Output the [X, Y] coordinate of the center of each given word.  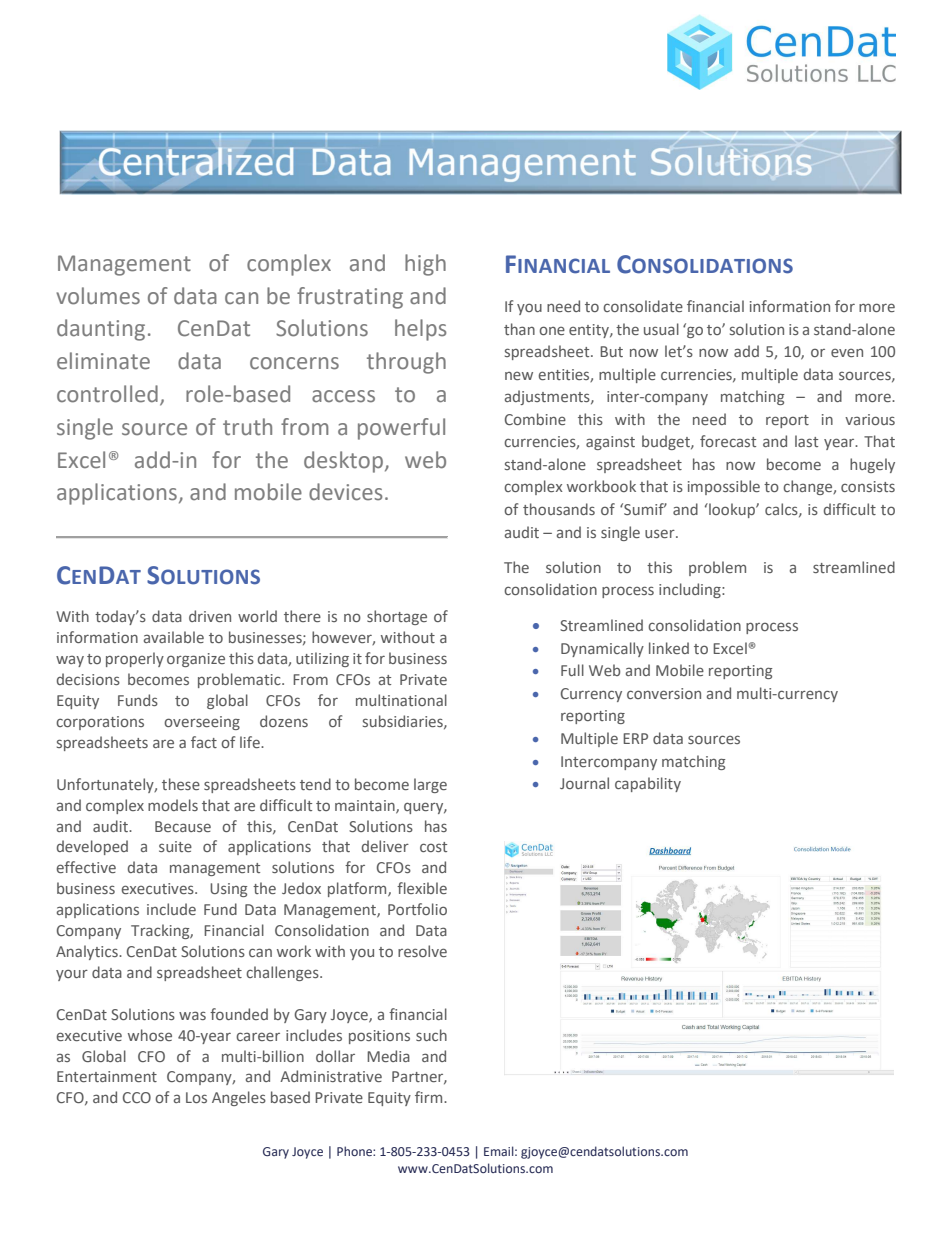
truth [247, 427]
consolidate [643, 306]
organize [196, 660]
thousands [559, 509]
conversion [664, 693]
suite [175, 846]
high [425, 265]
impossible [724, 487]
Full [572, 670]
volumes [98, 296]
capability [648, 784]
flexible [422, 888]
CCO [137, 1097]
